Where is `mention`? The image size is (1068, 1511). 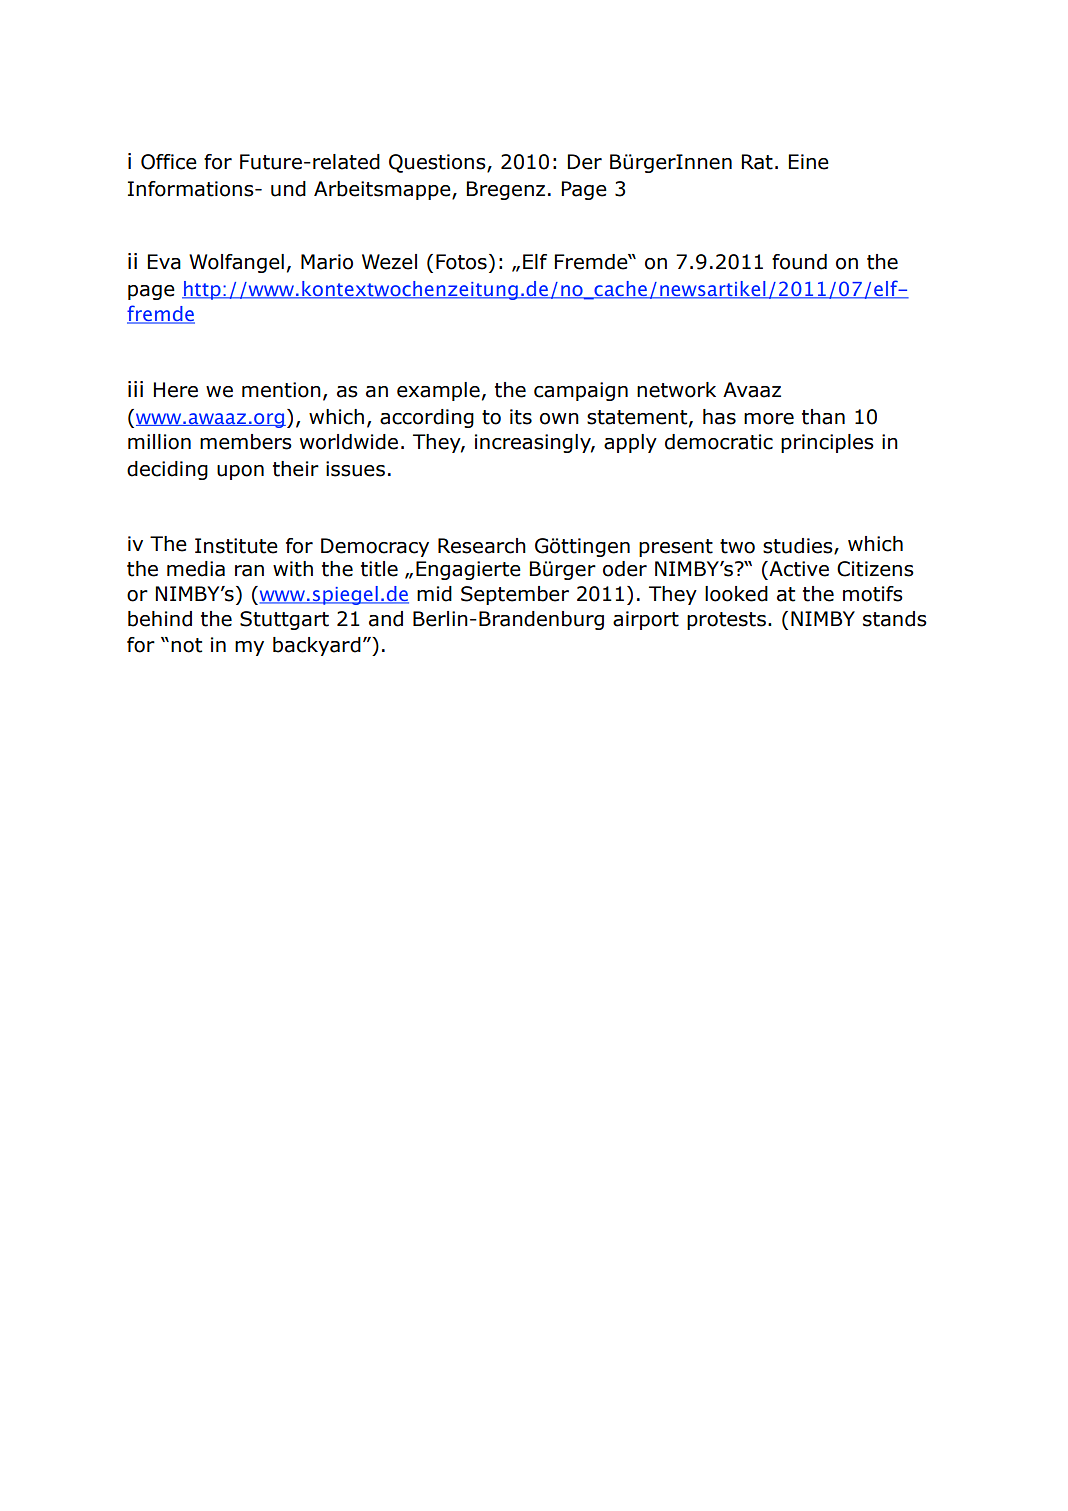
mention is located at coordinates (281, 390).
